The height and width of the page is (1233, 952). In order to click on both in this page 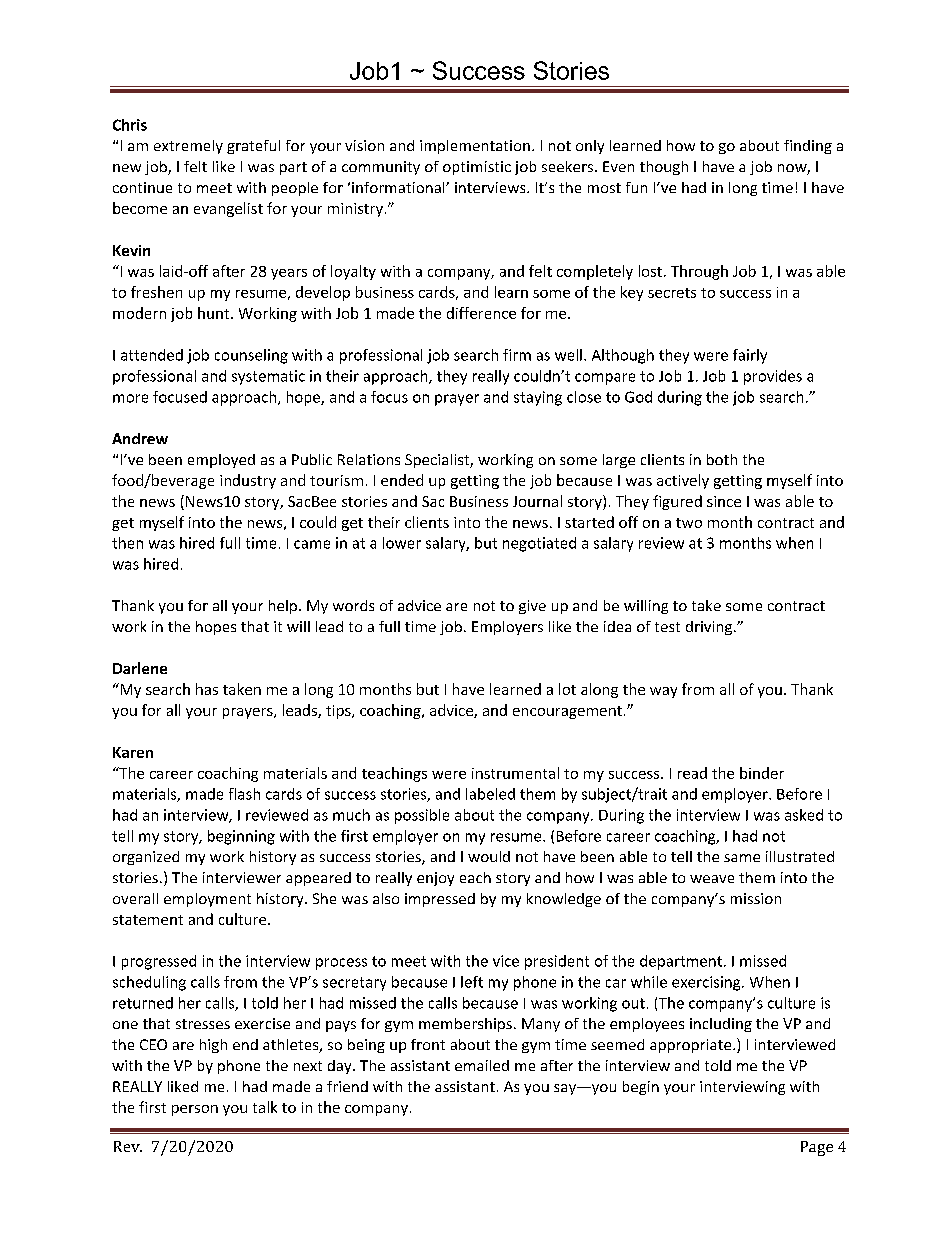, I will do `click(722, 459)`.
